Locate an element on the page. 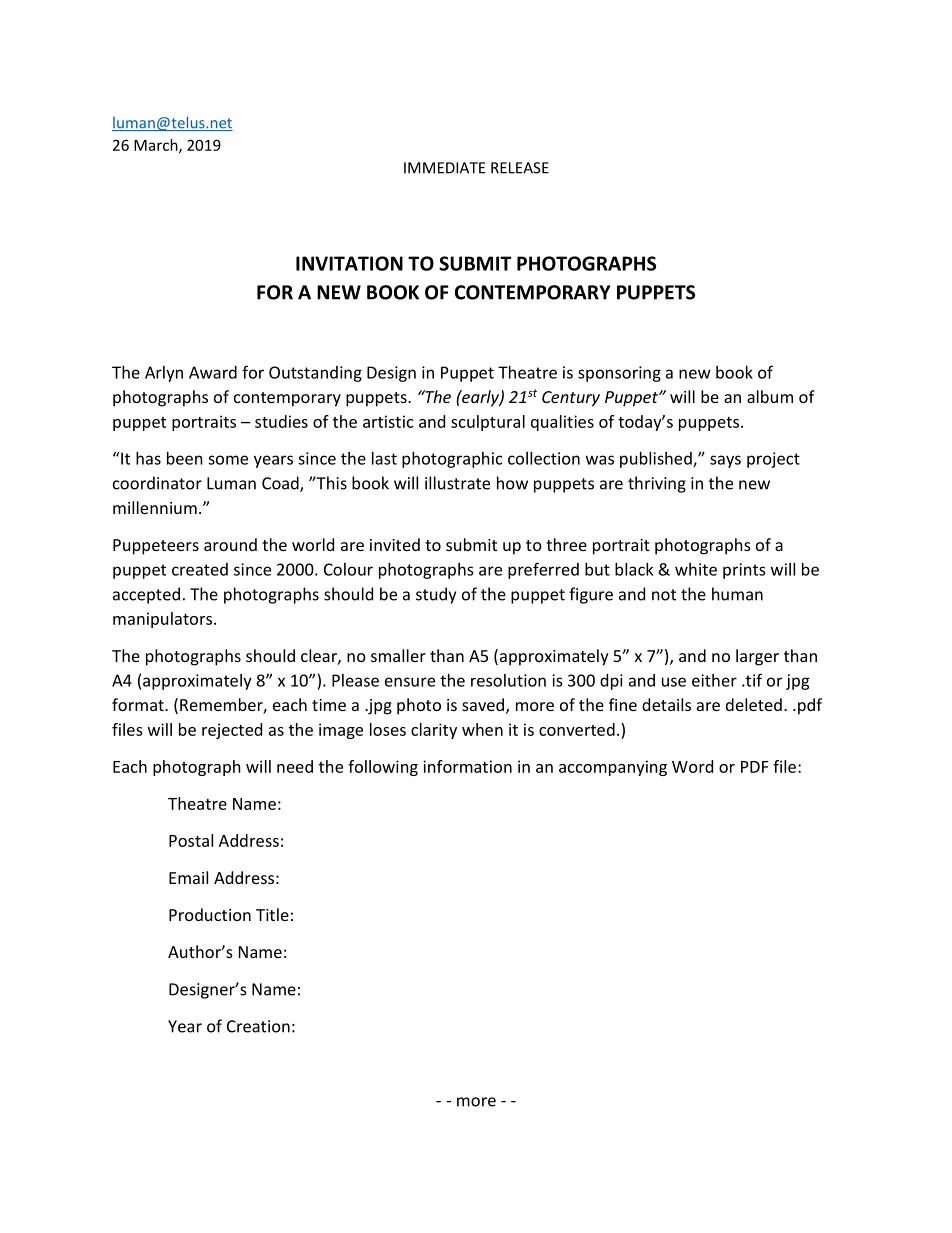  IMMEDIATE is located at coordinates (444, 168).
